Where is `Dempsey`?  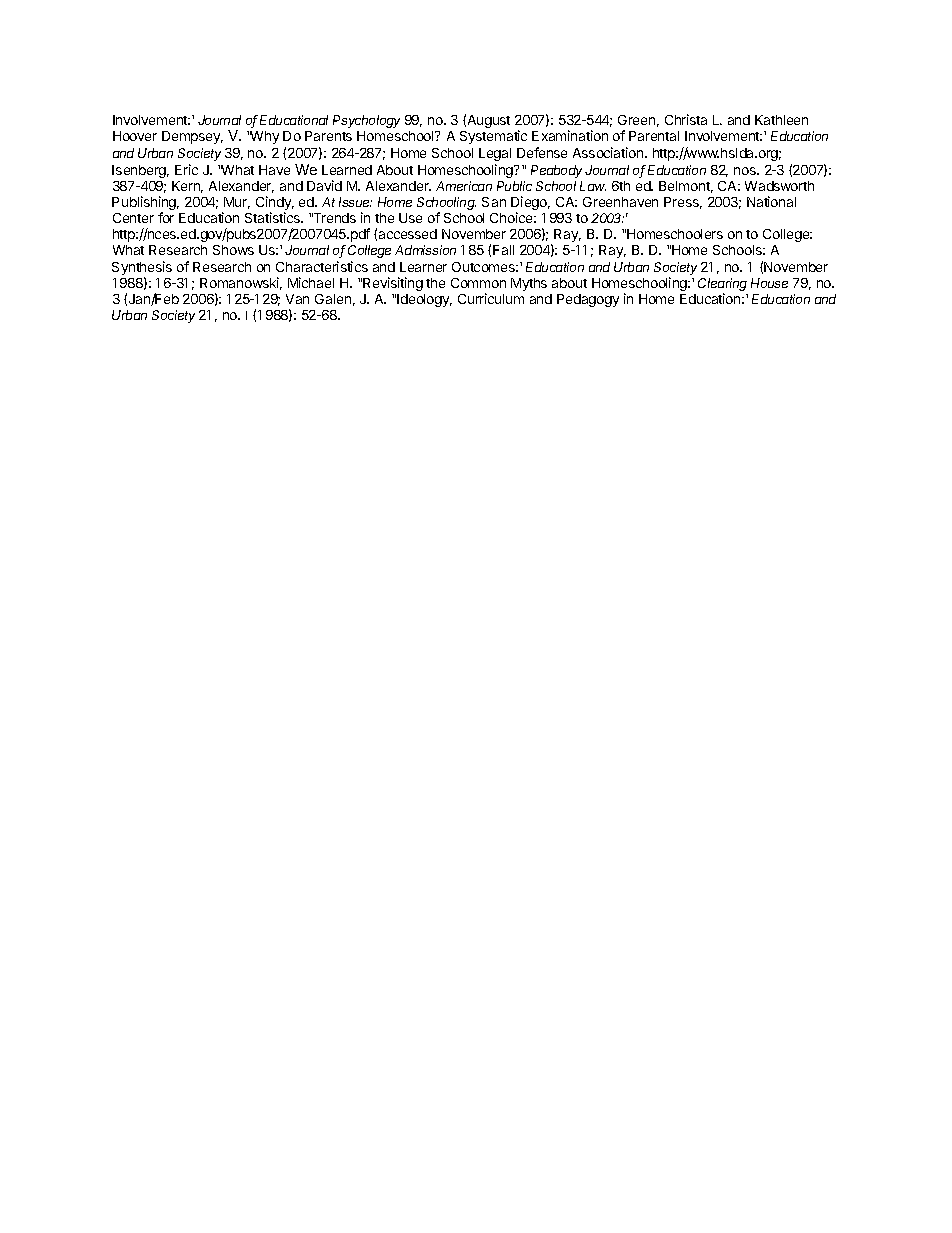 Dempsey is located at coordinates (192, 137).
